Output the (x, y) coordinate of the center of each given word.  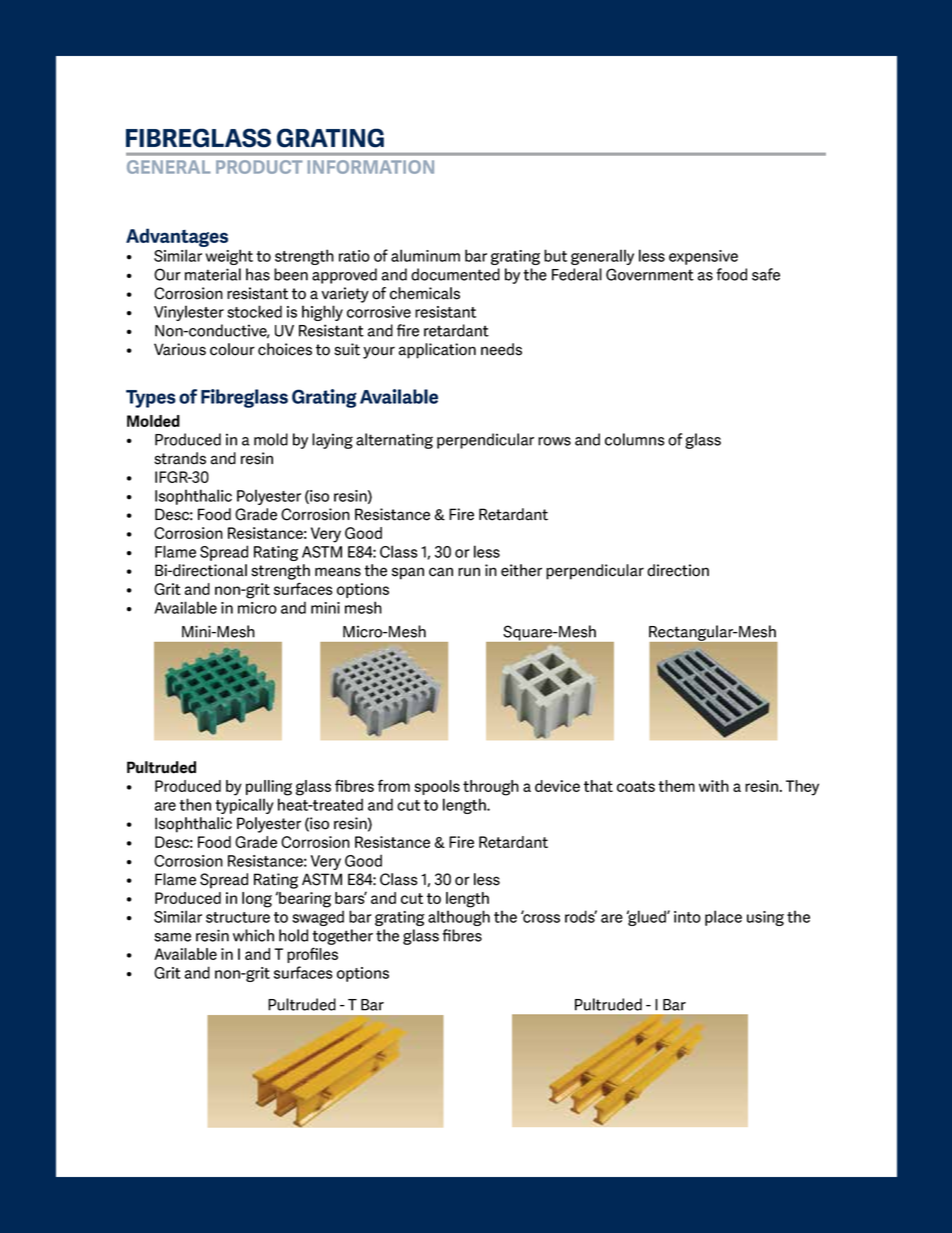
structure (238, 917)
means (338, 572)
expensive (703, 257)
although (459, 918)
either (521, 570)
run (469, 572)
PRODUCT (259, 167)
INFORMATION (371, 167)
